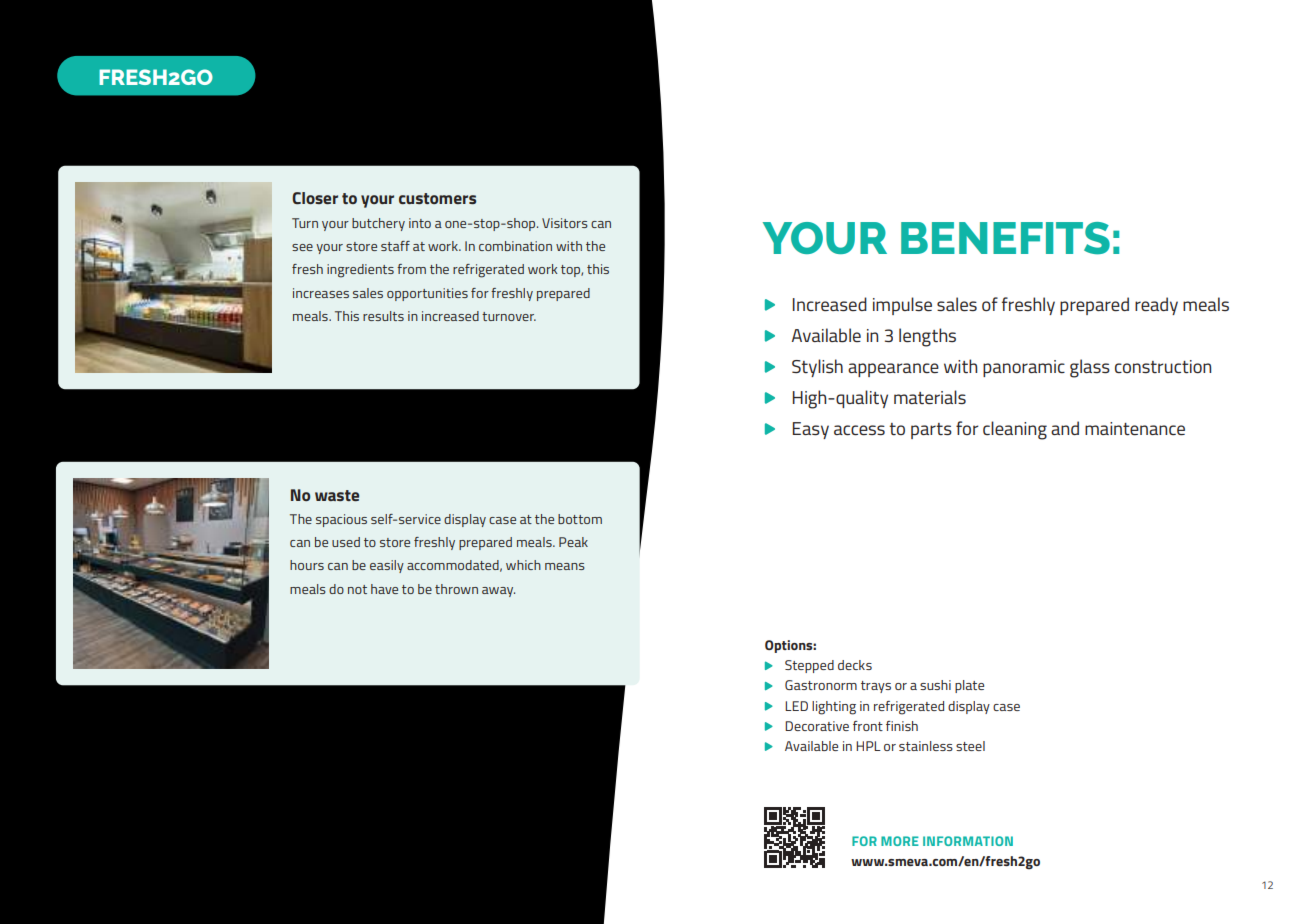 This image has width=1308, height=924. Describe the element at coordinates (968, 841) in the image. I see `INFORMATION` at that location.
